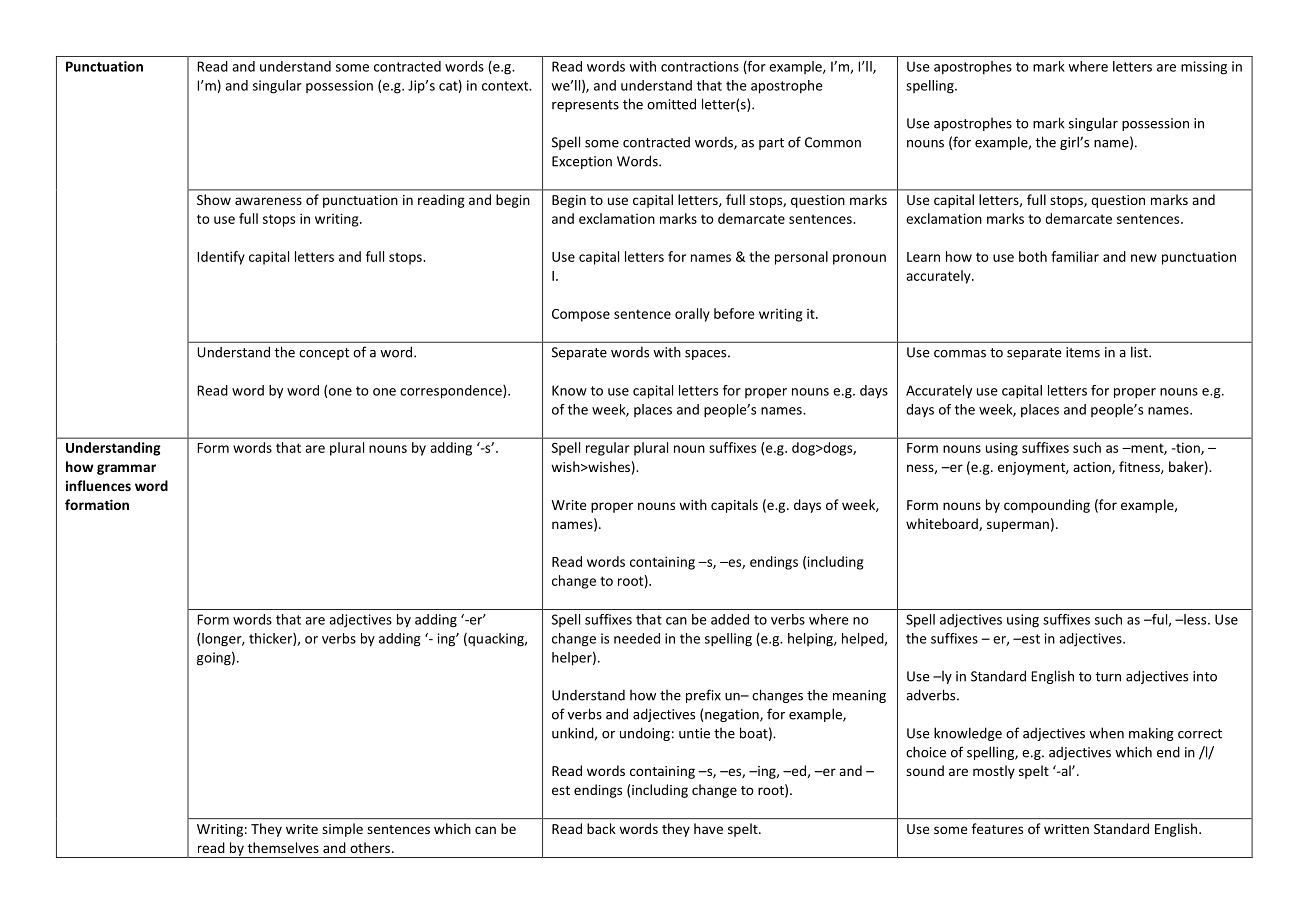  I want to click on added, so click(730, 619).
